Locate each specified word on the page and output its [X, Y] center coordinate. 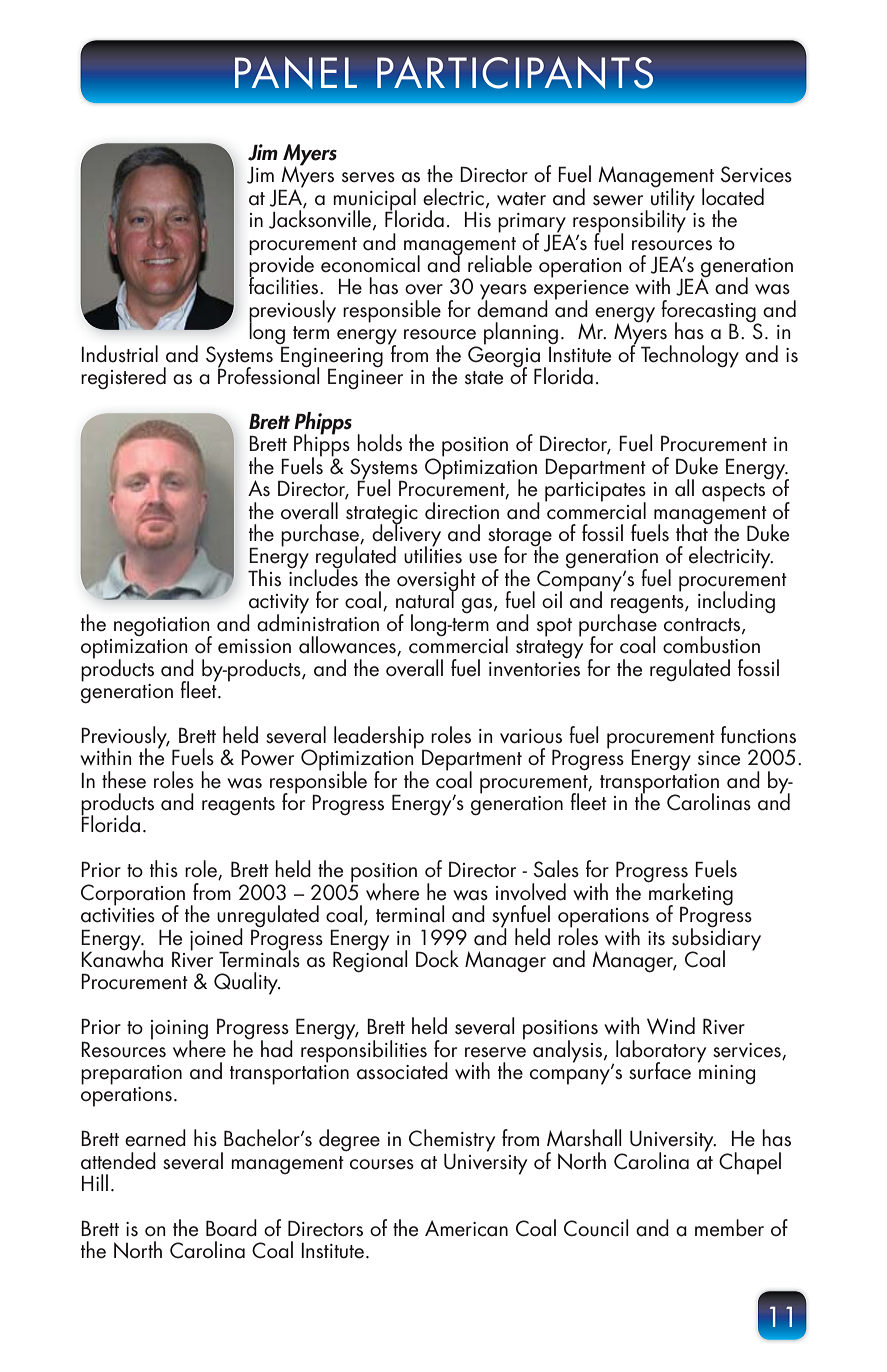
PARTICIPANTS [515, 73]
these [124, 780]
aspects [733, 492]
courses [382, 1164]
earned [155, 1138]
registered [123, 378]
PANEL [296, 73]
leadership [380, 738]
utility [673, 199]
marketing [690, 894]
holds [379, 443]
